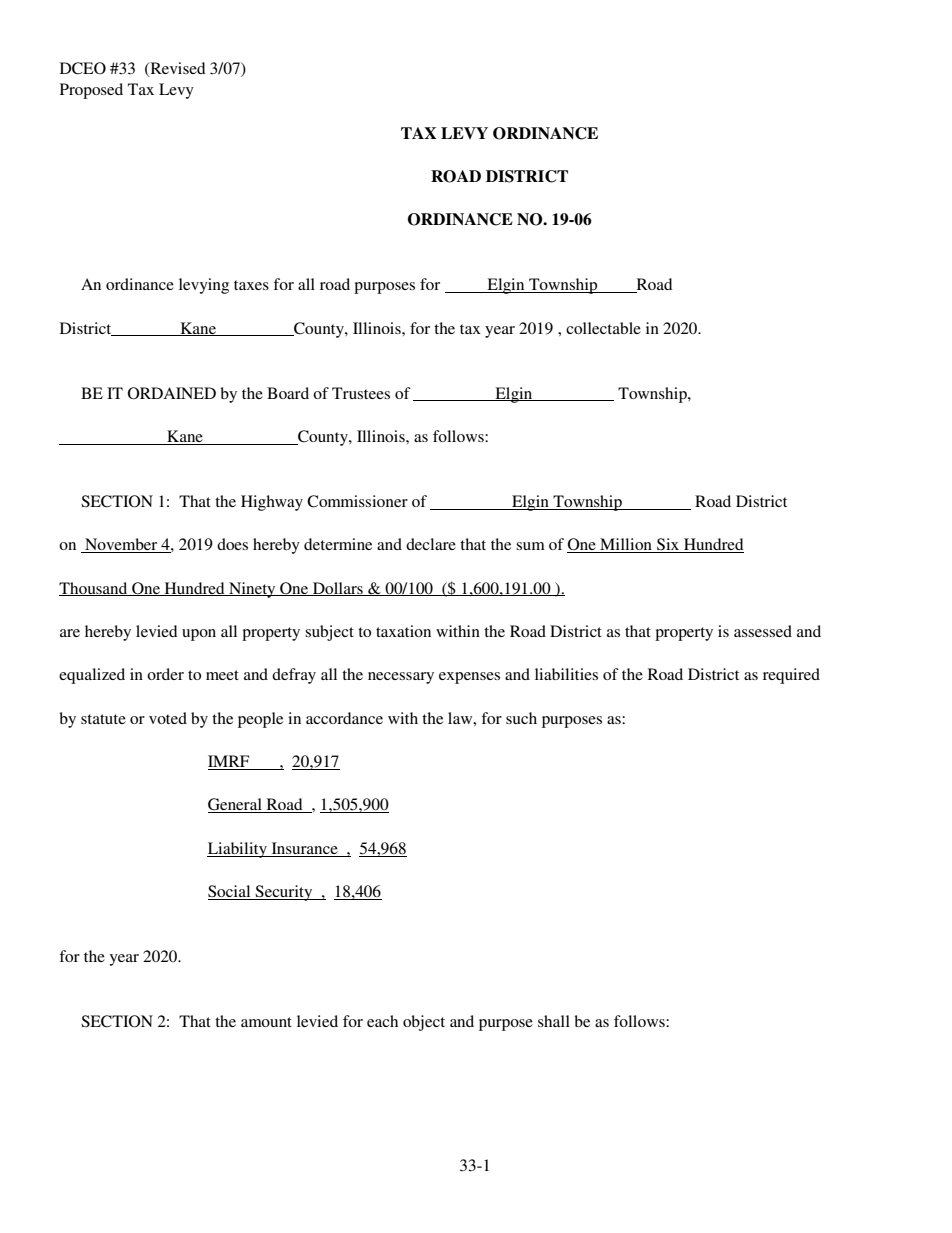 This screenshot has width=952, height=1233. I want to click on November, so click(121, 545).
